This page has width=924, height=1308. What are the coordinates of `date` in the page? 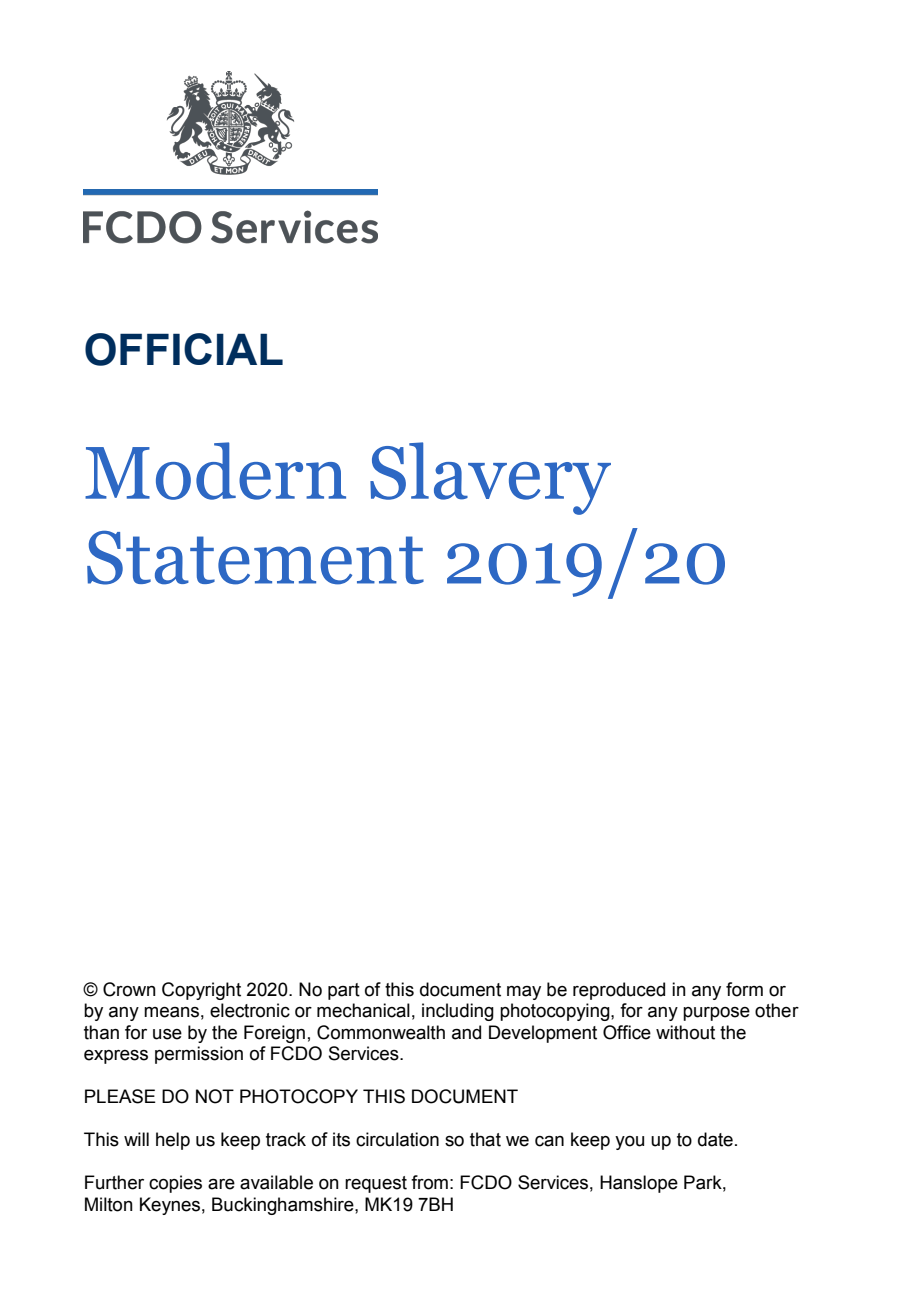 It's located at (715, 1139).
